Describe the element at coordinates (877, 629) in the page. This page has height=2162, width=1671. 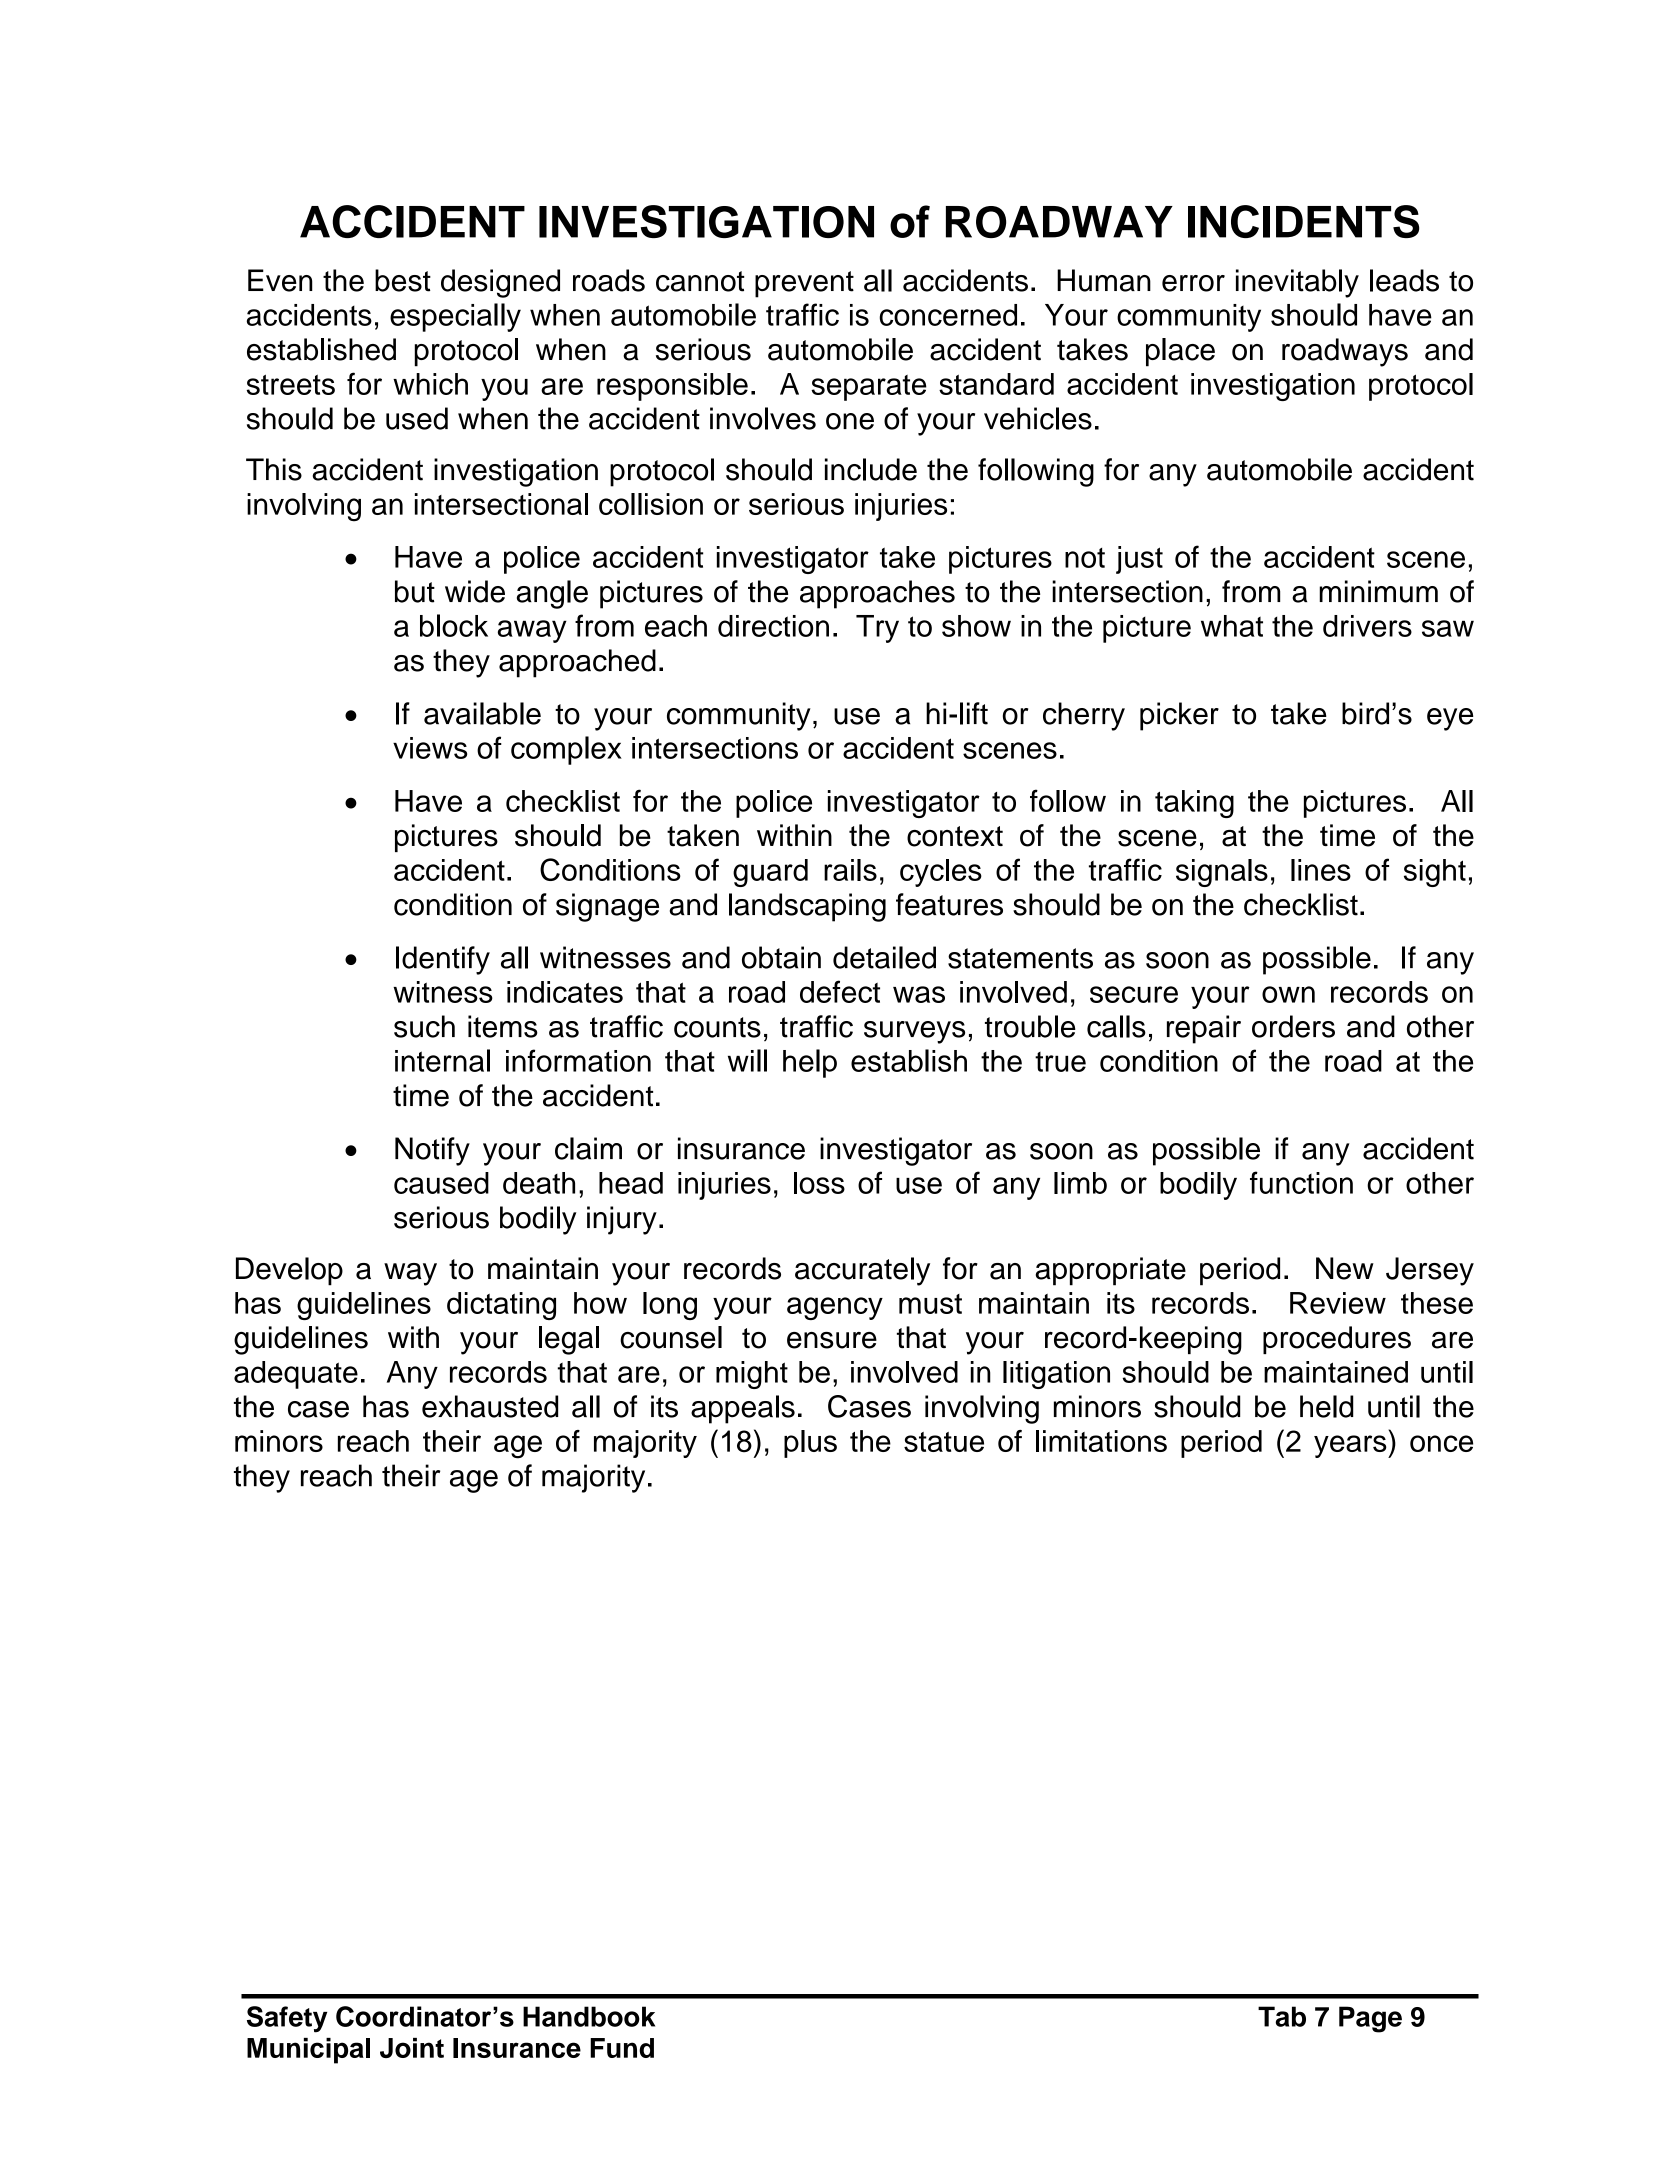
I see `Try` at that location.
